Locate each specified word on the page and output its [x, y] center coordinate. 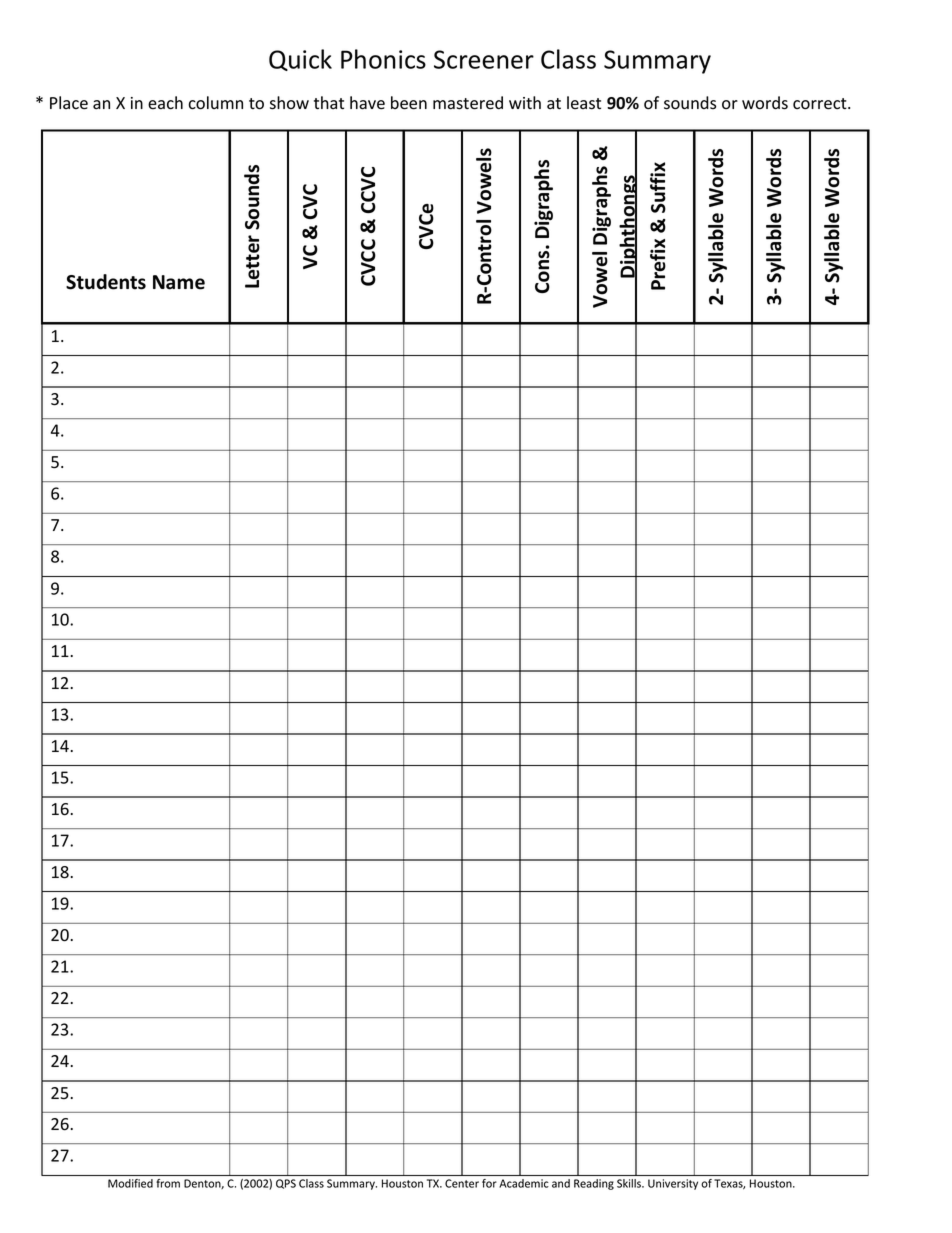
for [489, 1183]
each [165, 103]
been [409, 103]
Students [106, 282]
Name [179, 282]
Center [462, 1183]
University [673, 1184]
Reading [594, 1184]
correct [821, 104]
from [168, 1183]
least [584, 103]
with [525, 102]
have [367, 103]
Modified [130, 1183]
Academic [524, 1183]
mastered [468, 103]
